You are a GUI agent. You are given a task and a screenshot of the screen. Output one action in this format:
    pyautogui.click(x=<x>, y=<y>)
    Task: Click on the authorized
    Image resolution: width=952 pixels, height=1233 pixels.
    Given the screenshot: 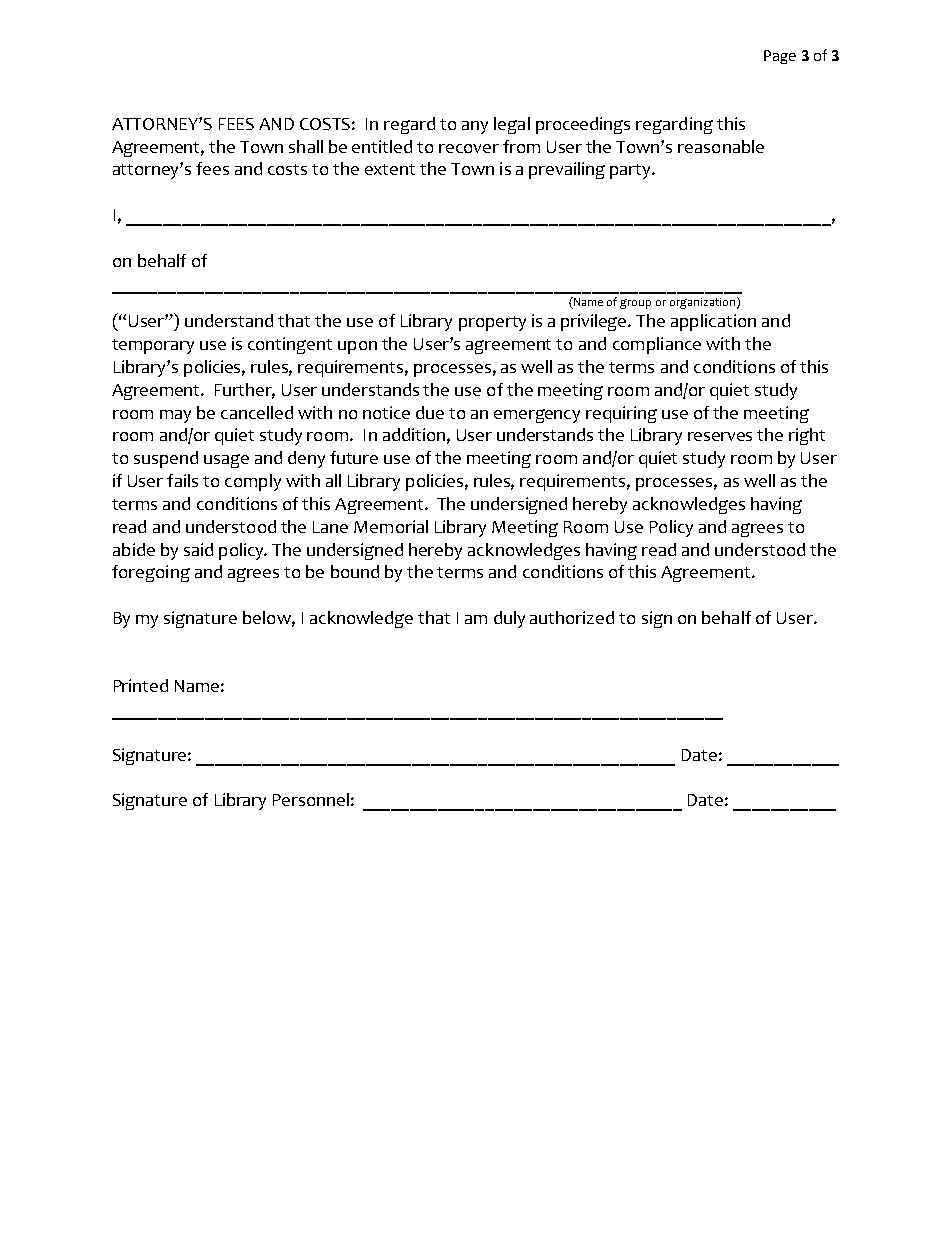 What is the action you would take?
    pyautogui.click(x=572, y=617)
